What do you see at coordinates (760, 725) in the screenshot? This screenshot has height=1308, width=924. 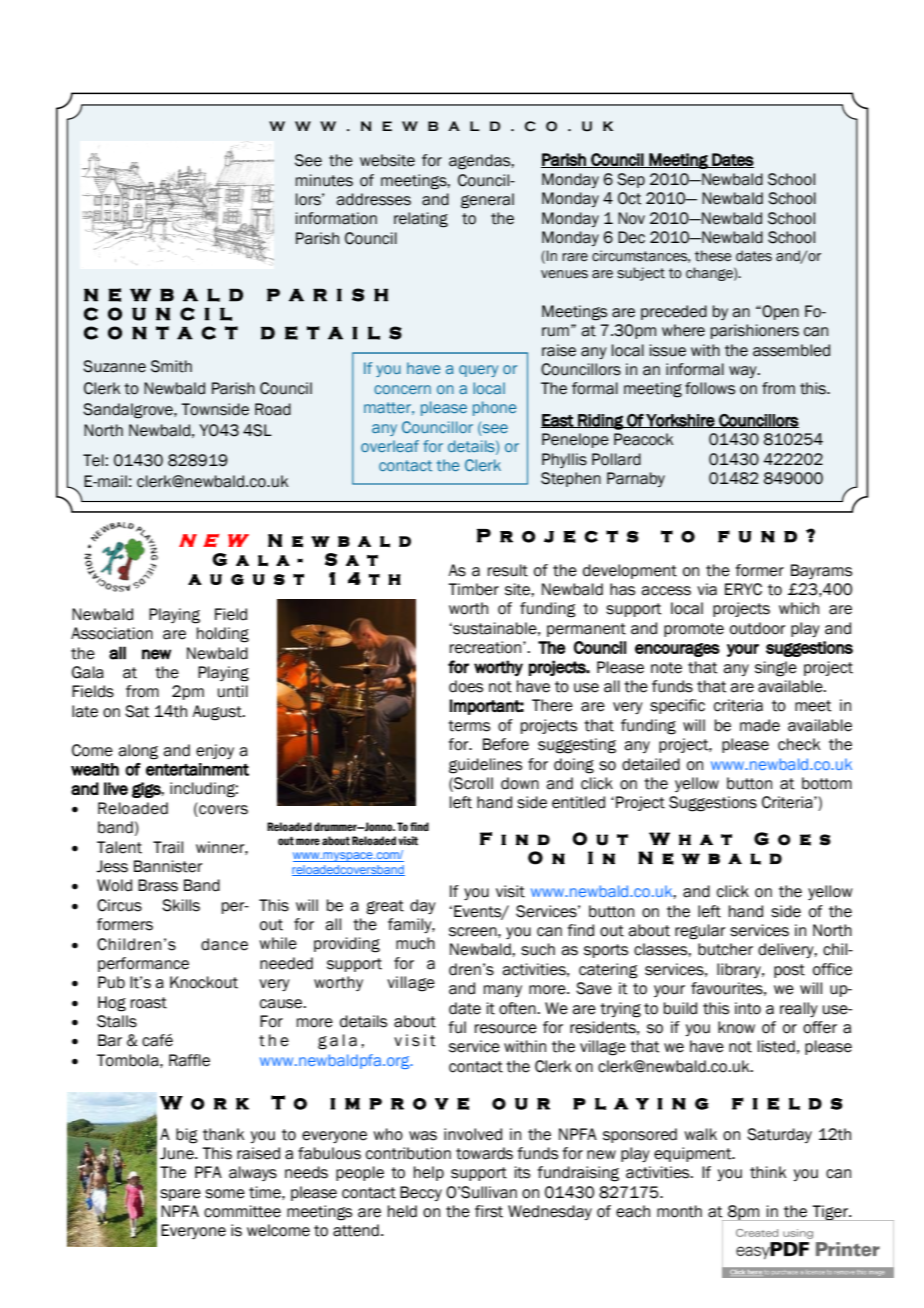 I see `made` at bounding box center [760, 725].
